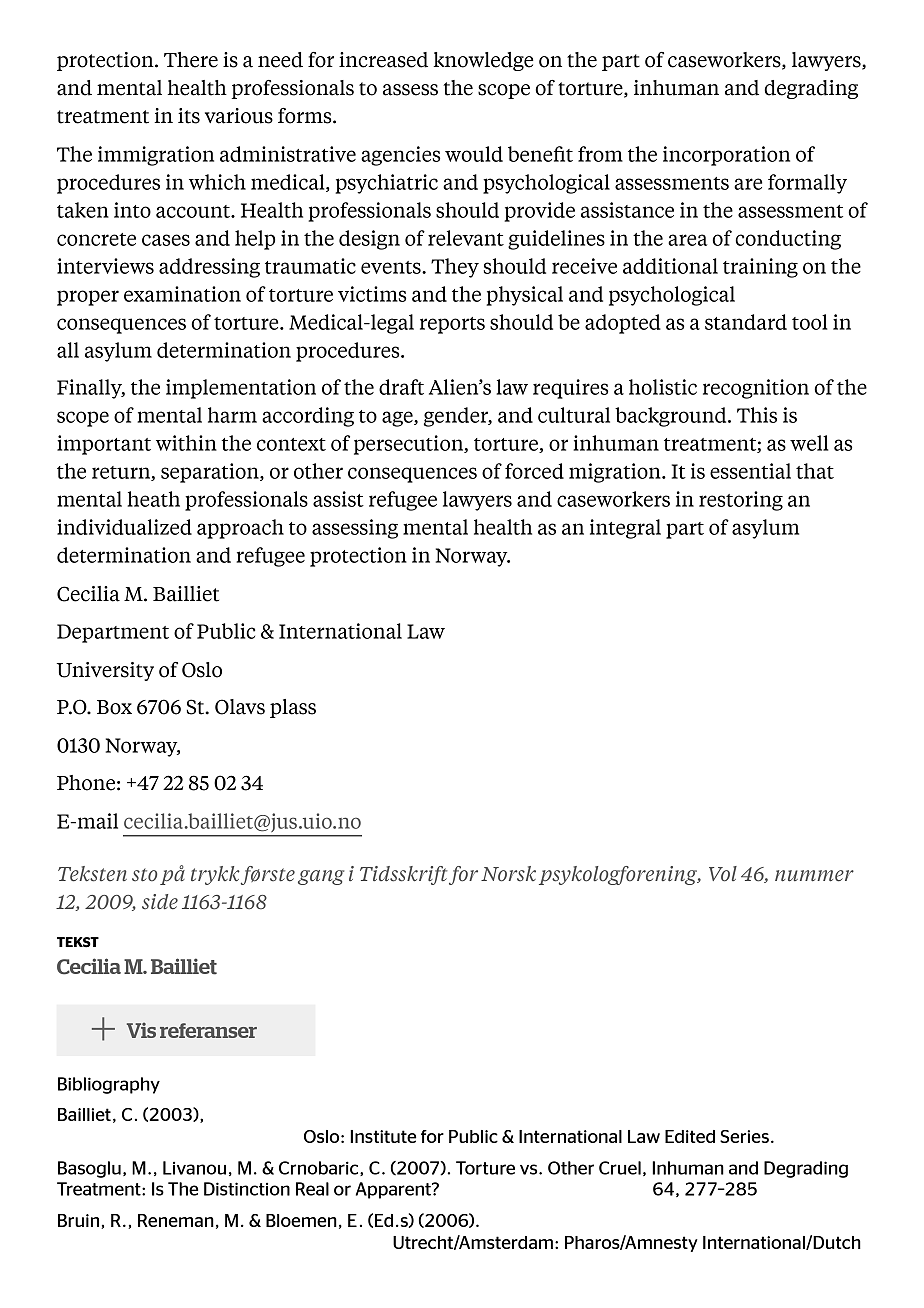 This page has height=1308, width=924. Describe the element at coordinates (401, 387) in the page. I see `draft` at that location.
